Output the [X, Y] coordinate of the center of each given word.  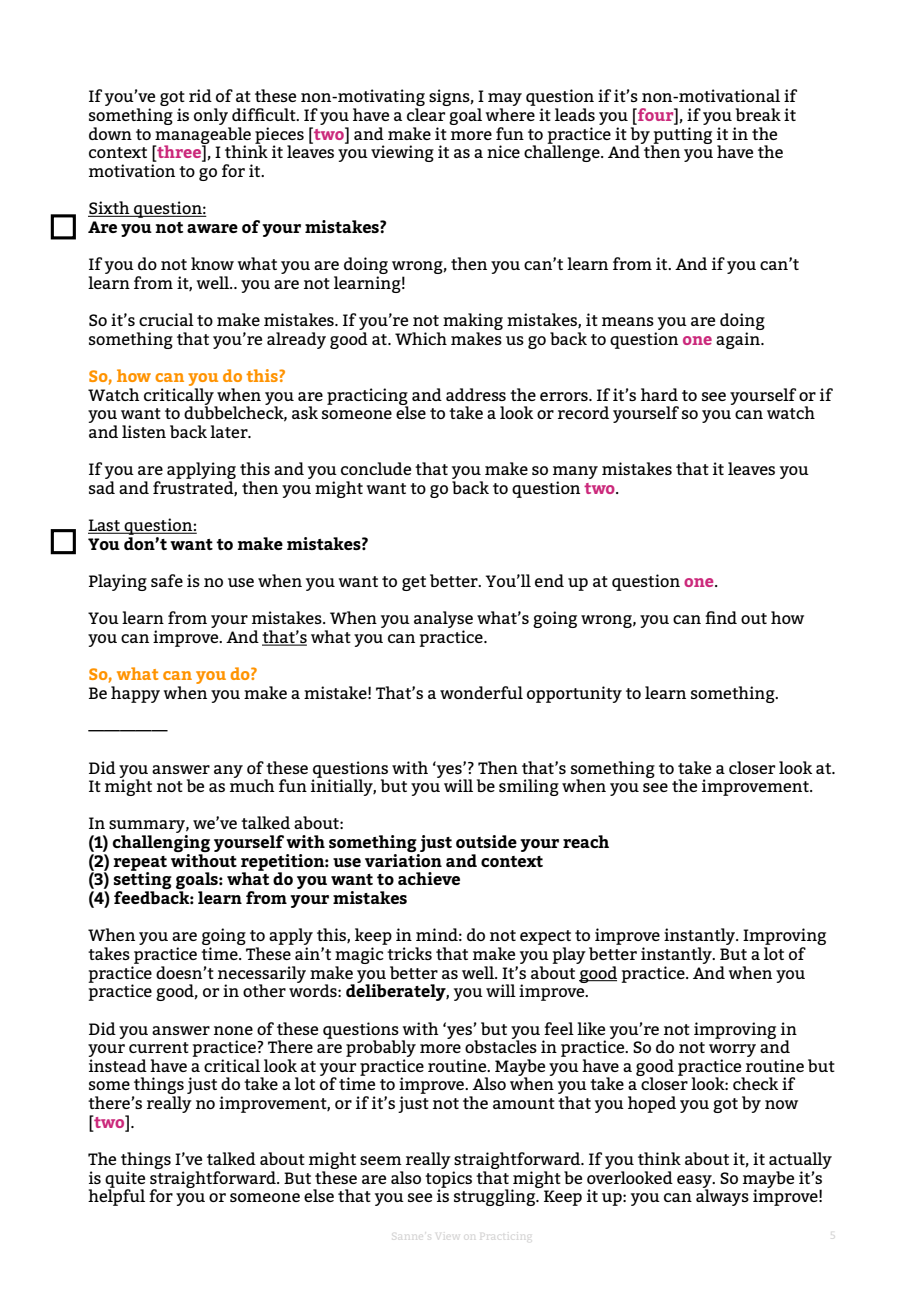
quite [125, 1180]
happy [135, 694]
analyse [443, 621]
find [721, 617]
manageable [202, 136]
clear [426, 114]
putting [681, 136]
